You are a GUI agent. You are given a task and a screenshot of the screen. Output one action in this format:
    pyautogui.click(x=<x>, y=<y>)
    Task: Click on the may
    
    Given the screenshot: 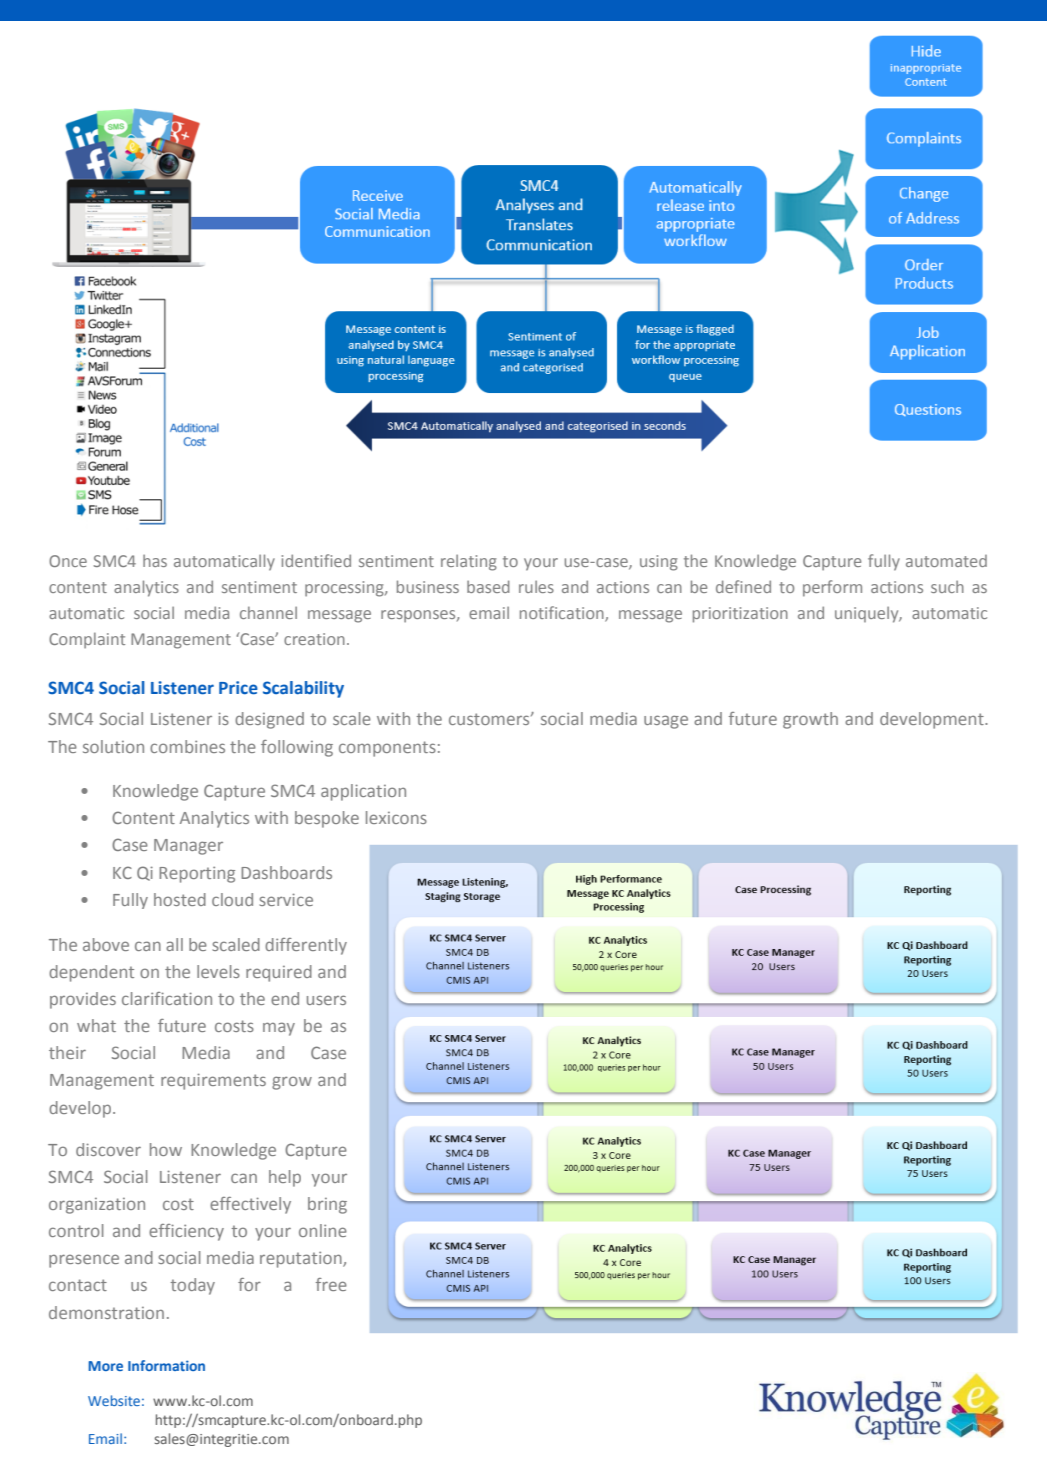 What is the action you would take?
    pyautogui.click(x=279, y=1029)
